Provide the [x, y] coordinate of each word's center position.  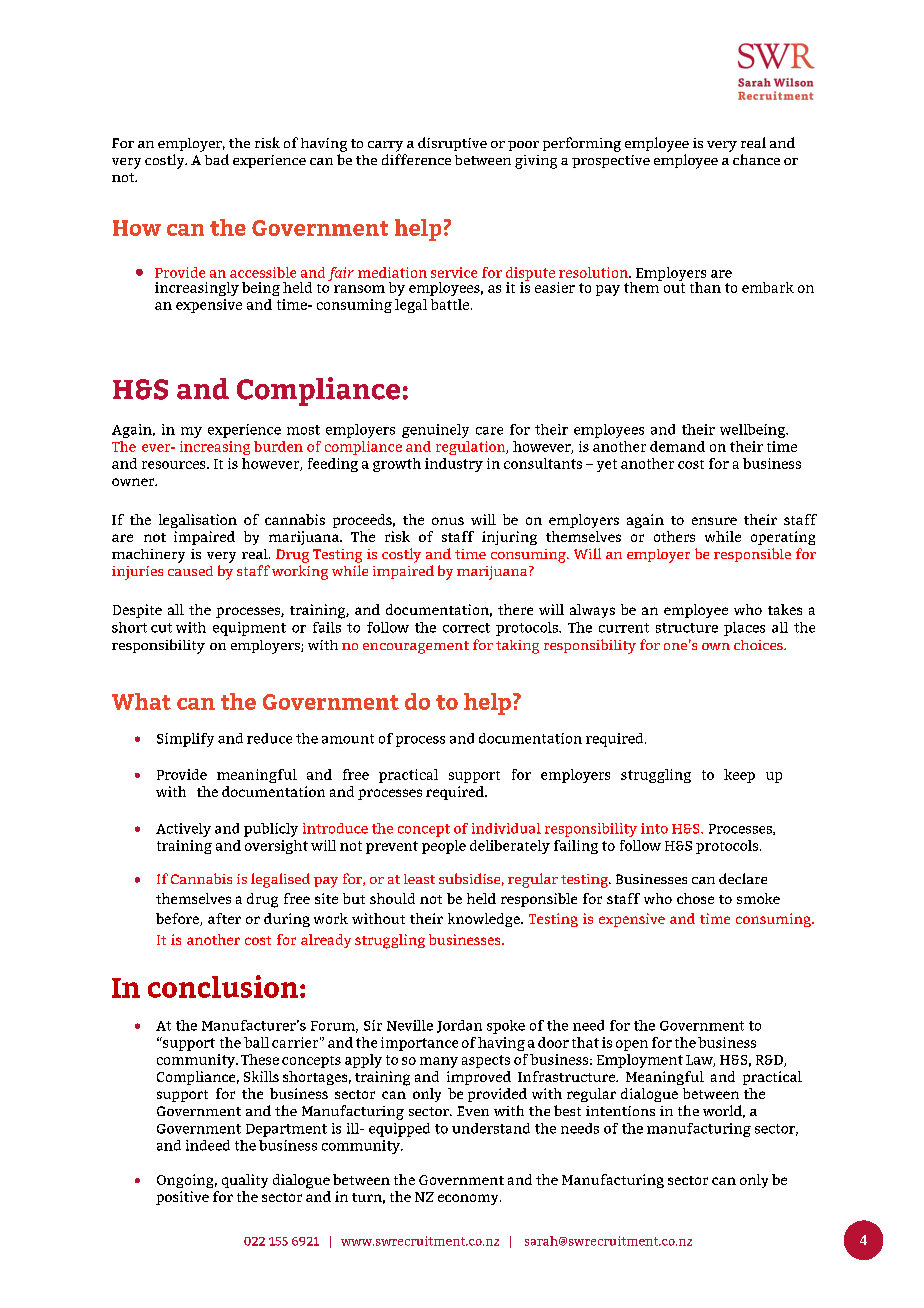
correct [466, 628]
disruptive [452, 144]
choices [759, 645]
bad [217, 159]
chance [756, 159]
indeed [208, 1145]
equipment [249, 629]
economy [469, 1199]
